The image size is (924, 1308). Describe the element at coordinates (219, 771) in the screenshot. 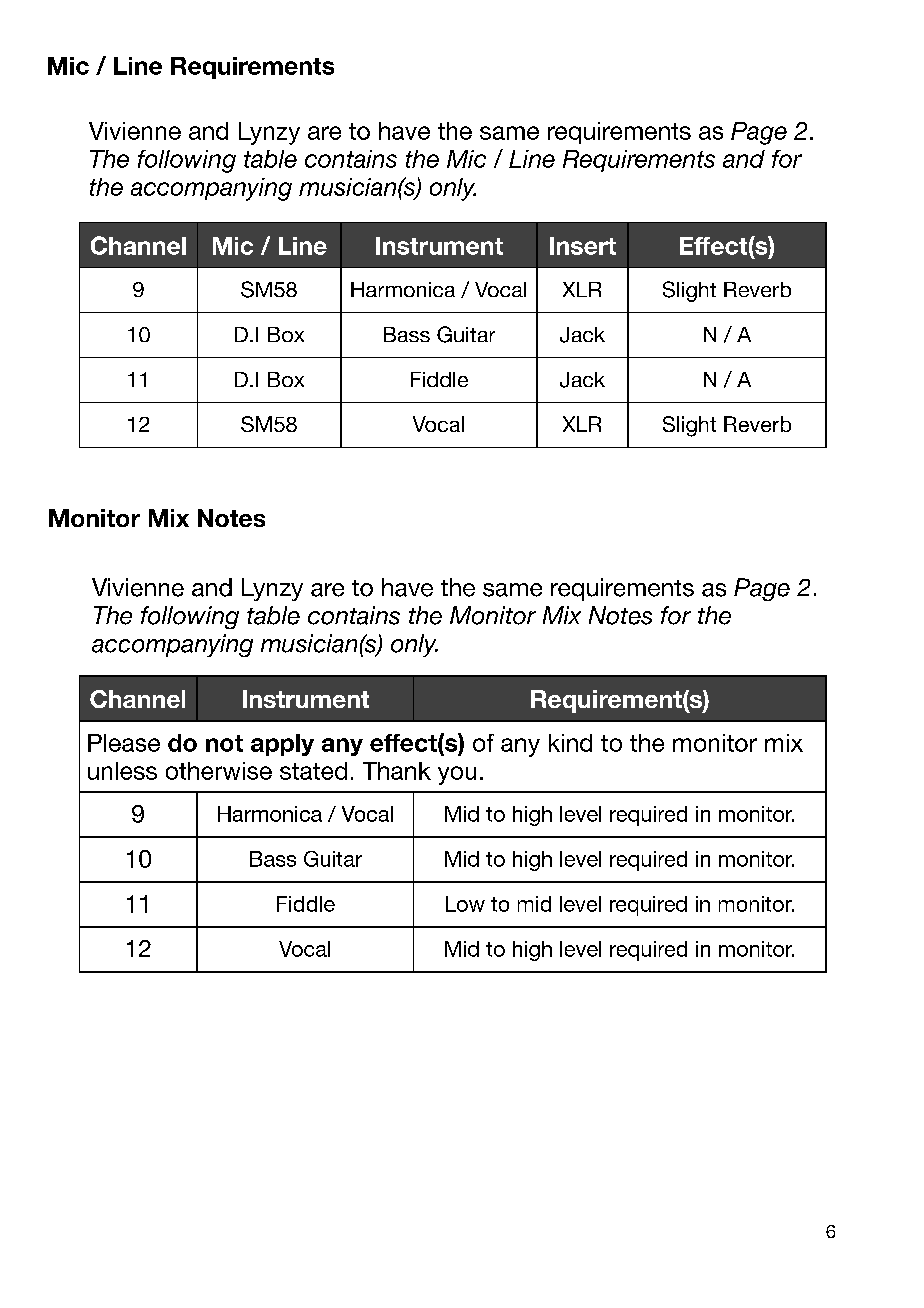

I see `otherwise` at that location.
